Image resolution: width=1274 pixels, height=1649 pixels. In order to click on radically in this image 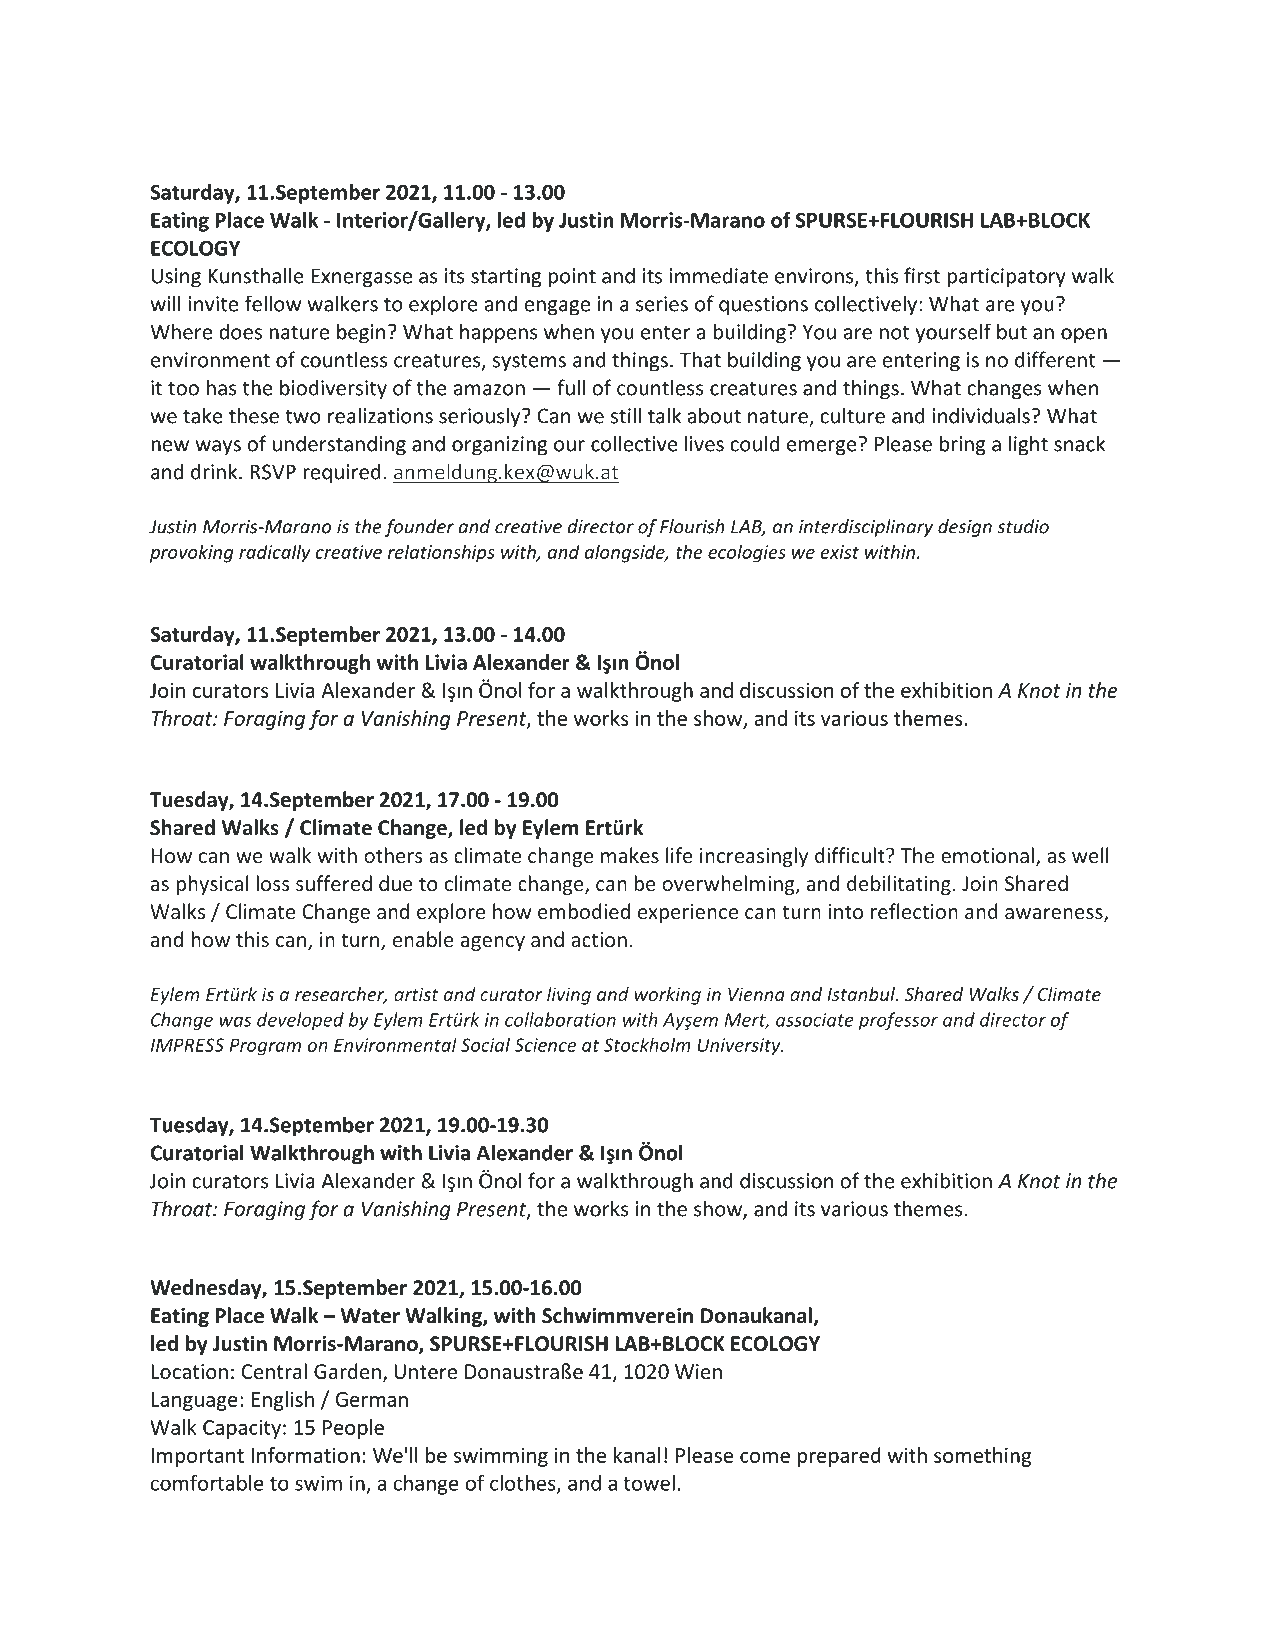, I will do `click(275, 553)`.
